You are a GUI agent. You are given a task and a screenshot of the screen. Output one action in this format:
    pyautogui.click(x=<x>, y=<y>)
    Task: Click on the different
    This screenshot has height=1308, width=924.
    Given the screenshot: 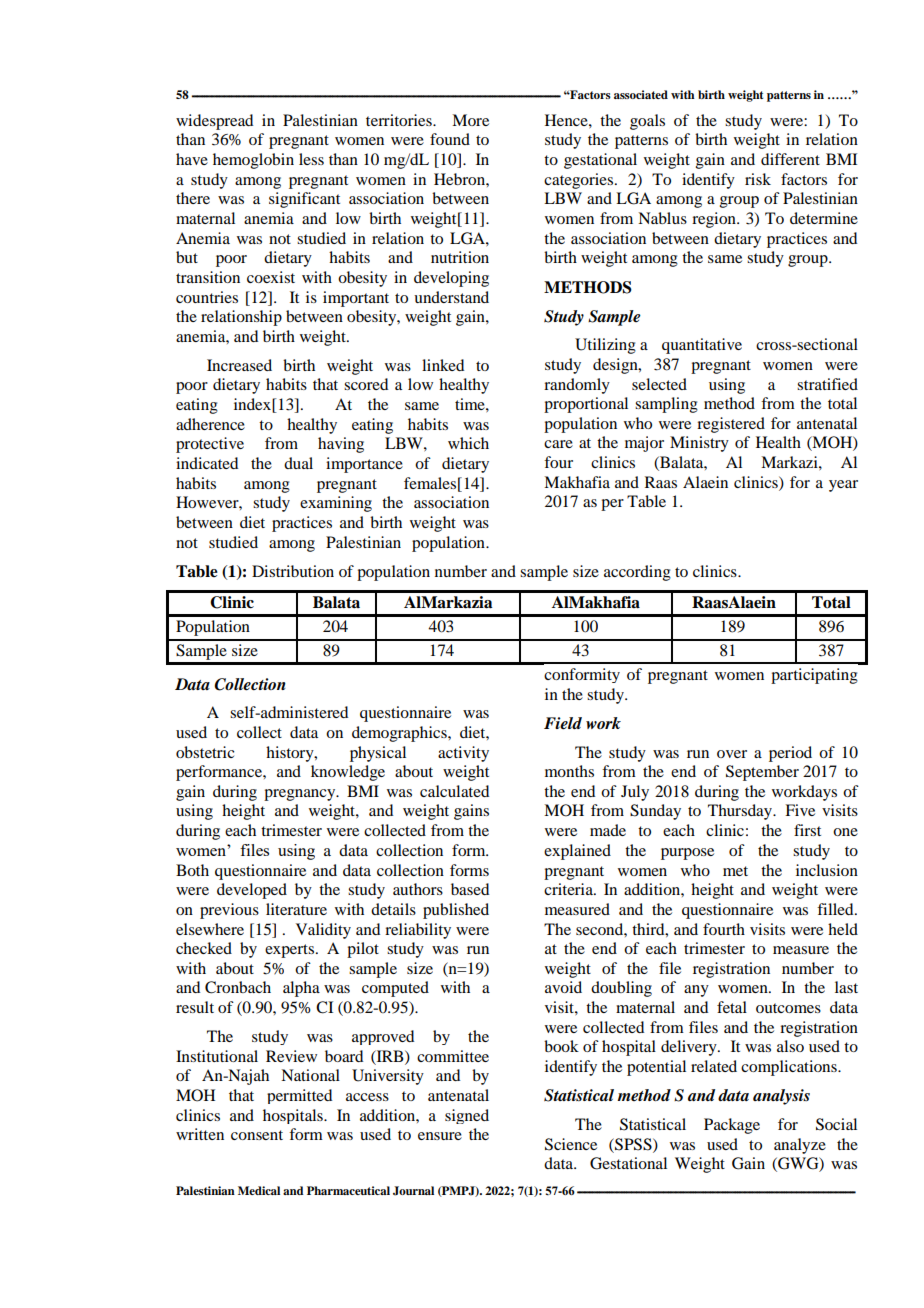 What is the action you would take?
    pyautogui.click(x=790, y=159)
